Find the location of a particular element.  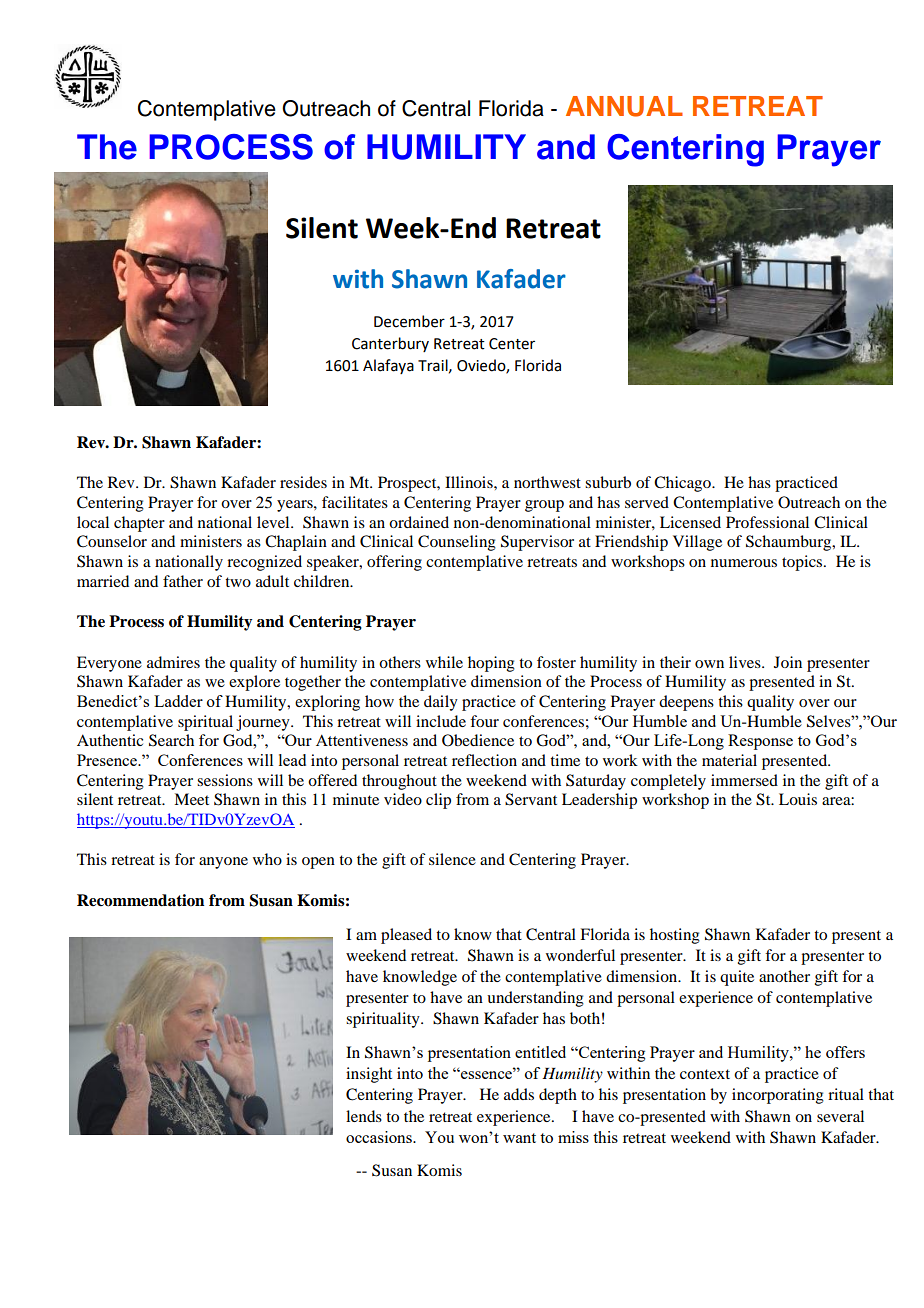

adds is located at coordinates (519, 1094).
